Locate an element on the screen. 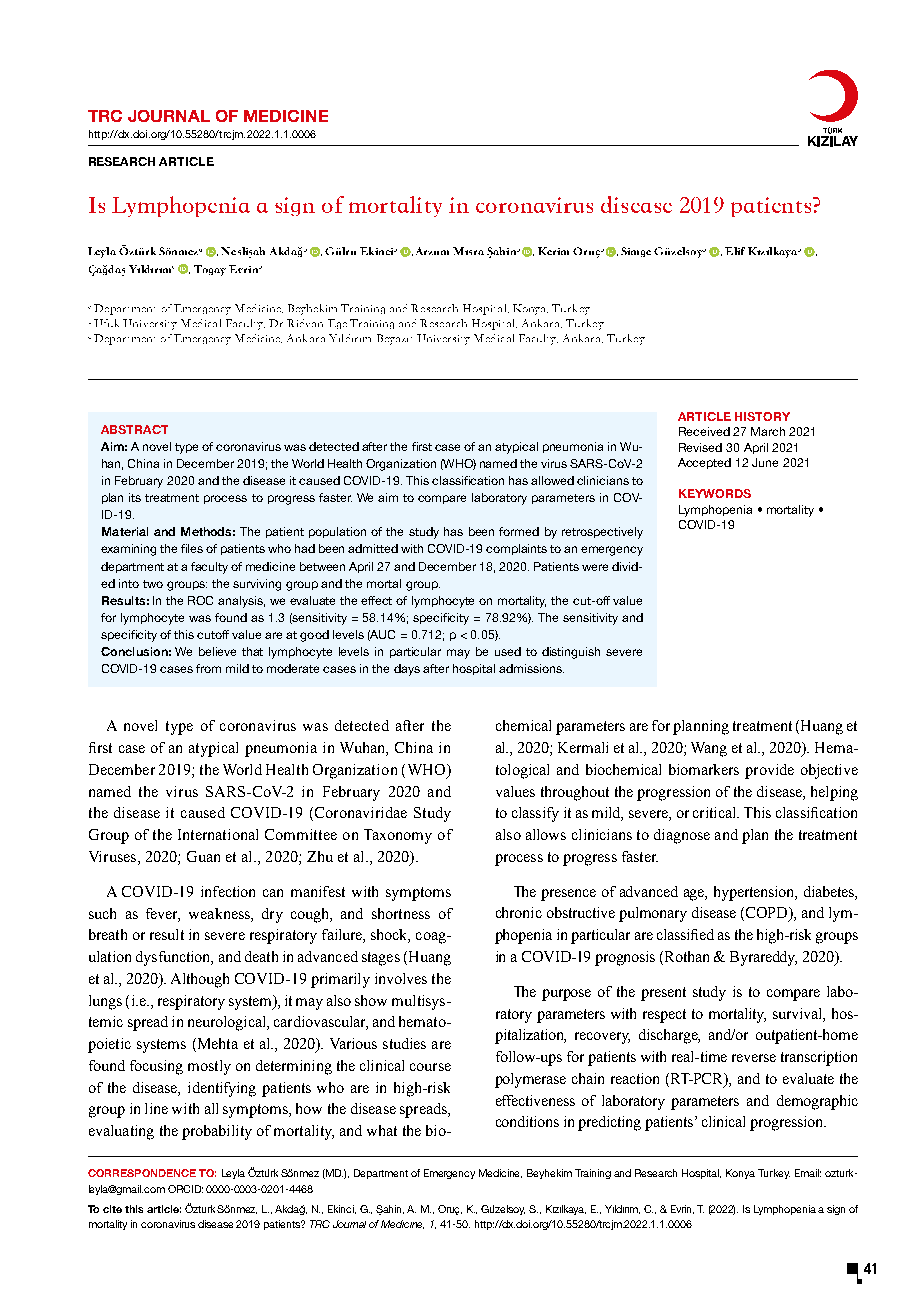 This screenshot has width=924, height=1308. Kerim is located at coordinates (553, 251).
